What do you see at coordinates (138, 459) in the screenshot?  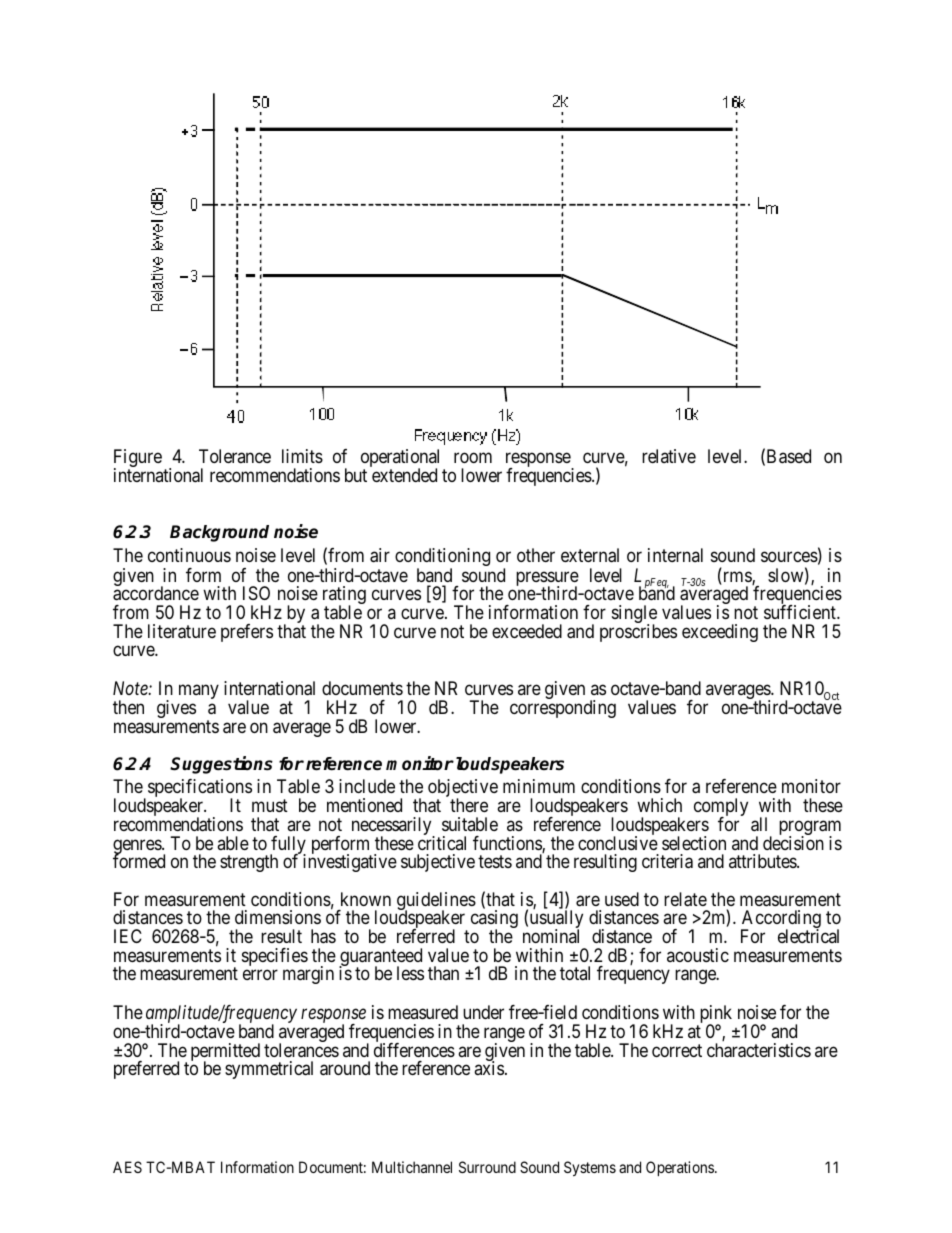 I see `Figure` at bounding box center [138, 459].
